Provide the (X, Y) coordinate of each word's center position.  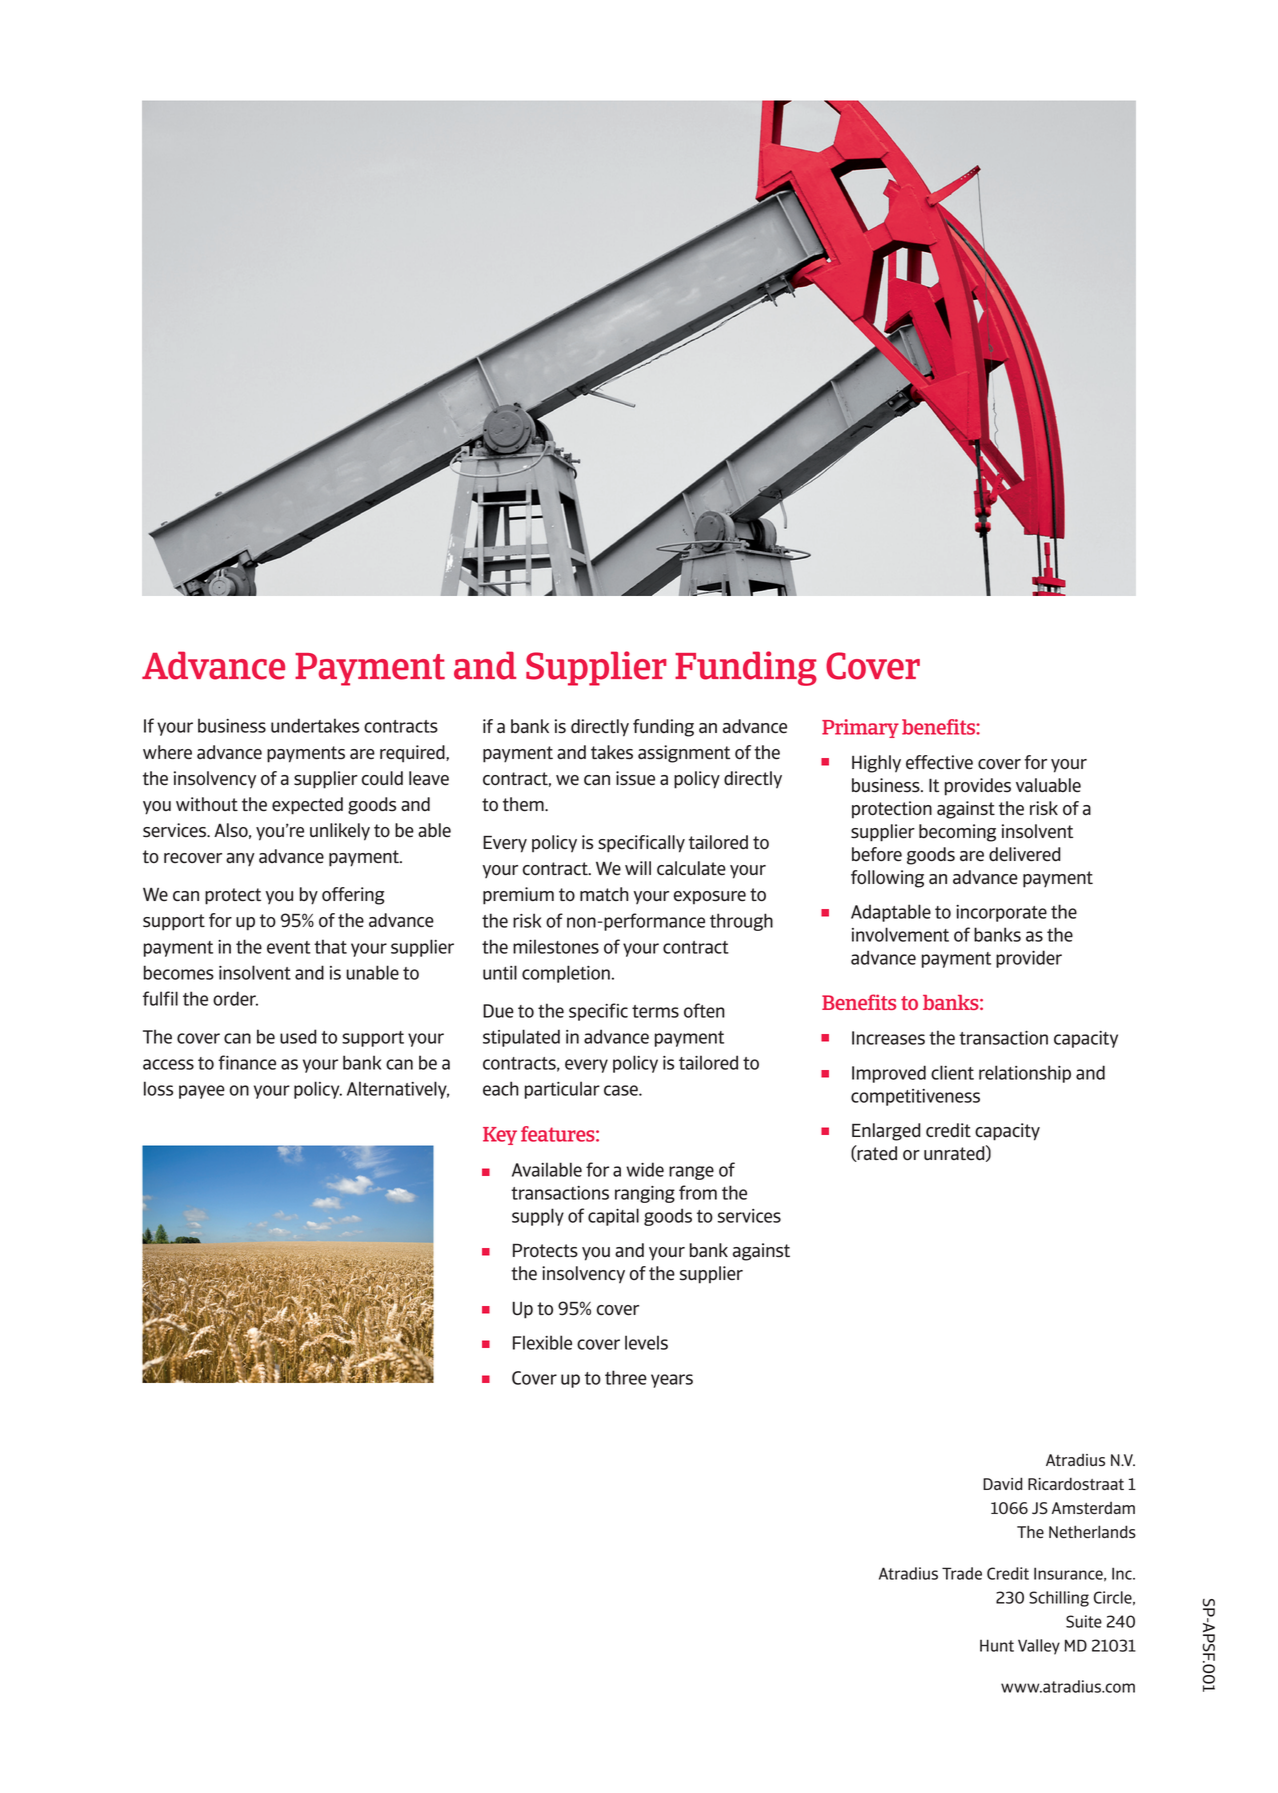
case (622, 1090)
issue (635, 778)
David (1003, 1483)
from (698, 1192)
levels (646, 1342)
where (167, 752)
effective (939, 762)
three (626, 1377)
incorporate (1001, 913)
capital (613, 1217)
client (952, 1072)
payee (202, 1092)
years (672, 1381)
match (604, 894)
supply (538, 1217)
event (289, 947)
